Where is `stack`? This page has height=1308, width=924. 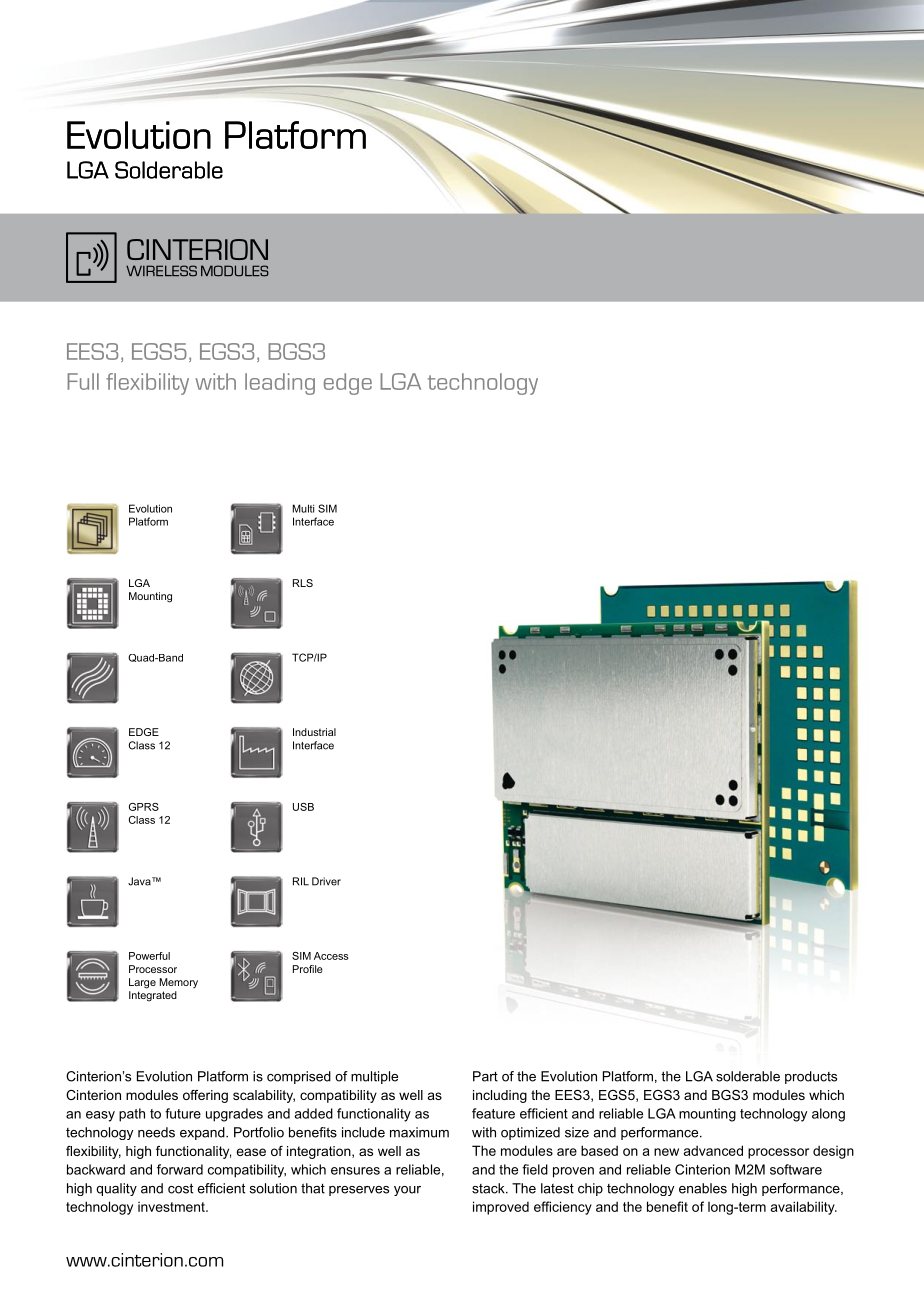
stack is located at coordinates (489, 1188).
